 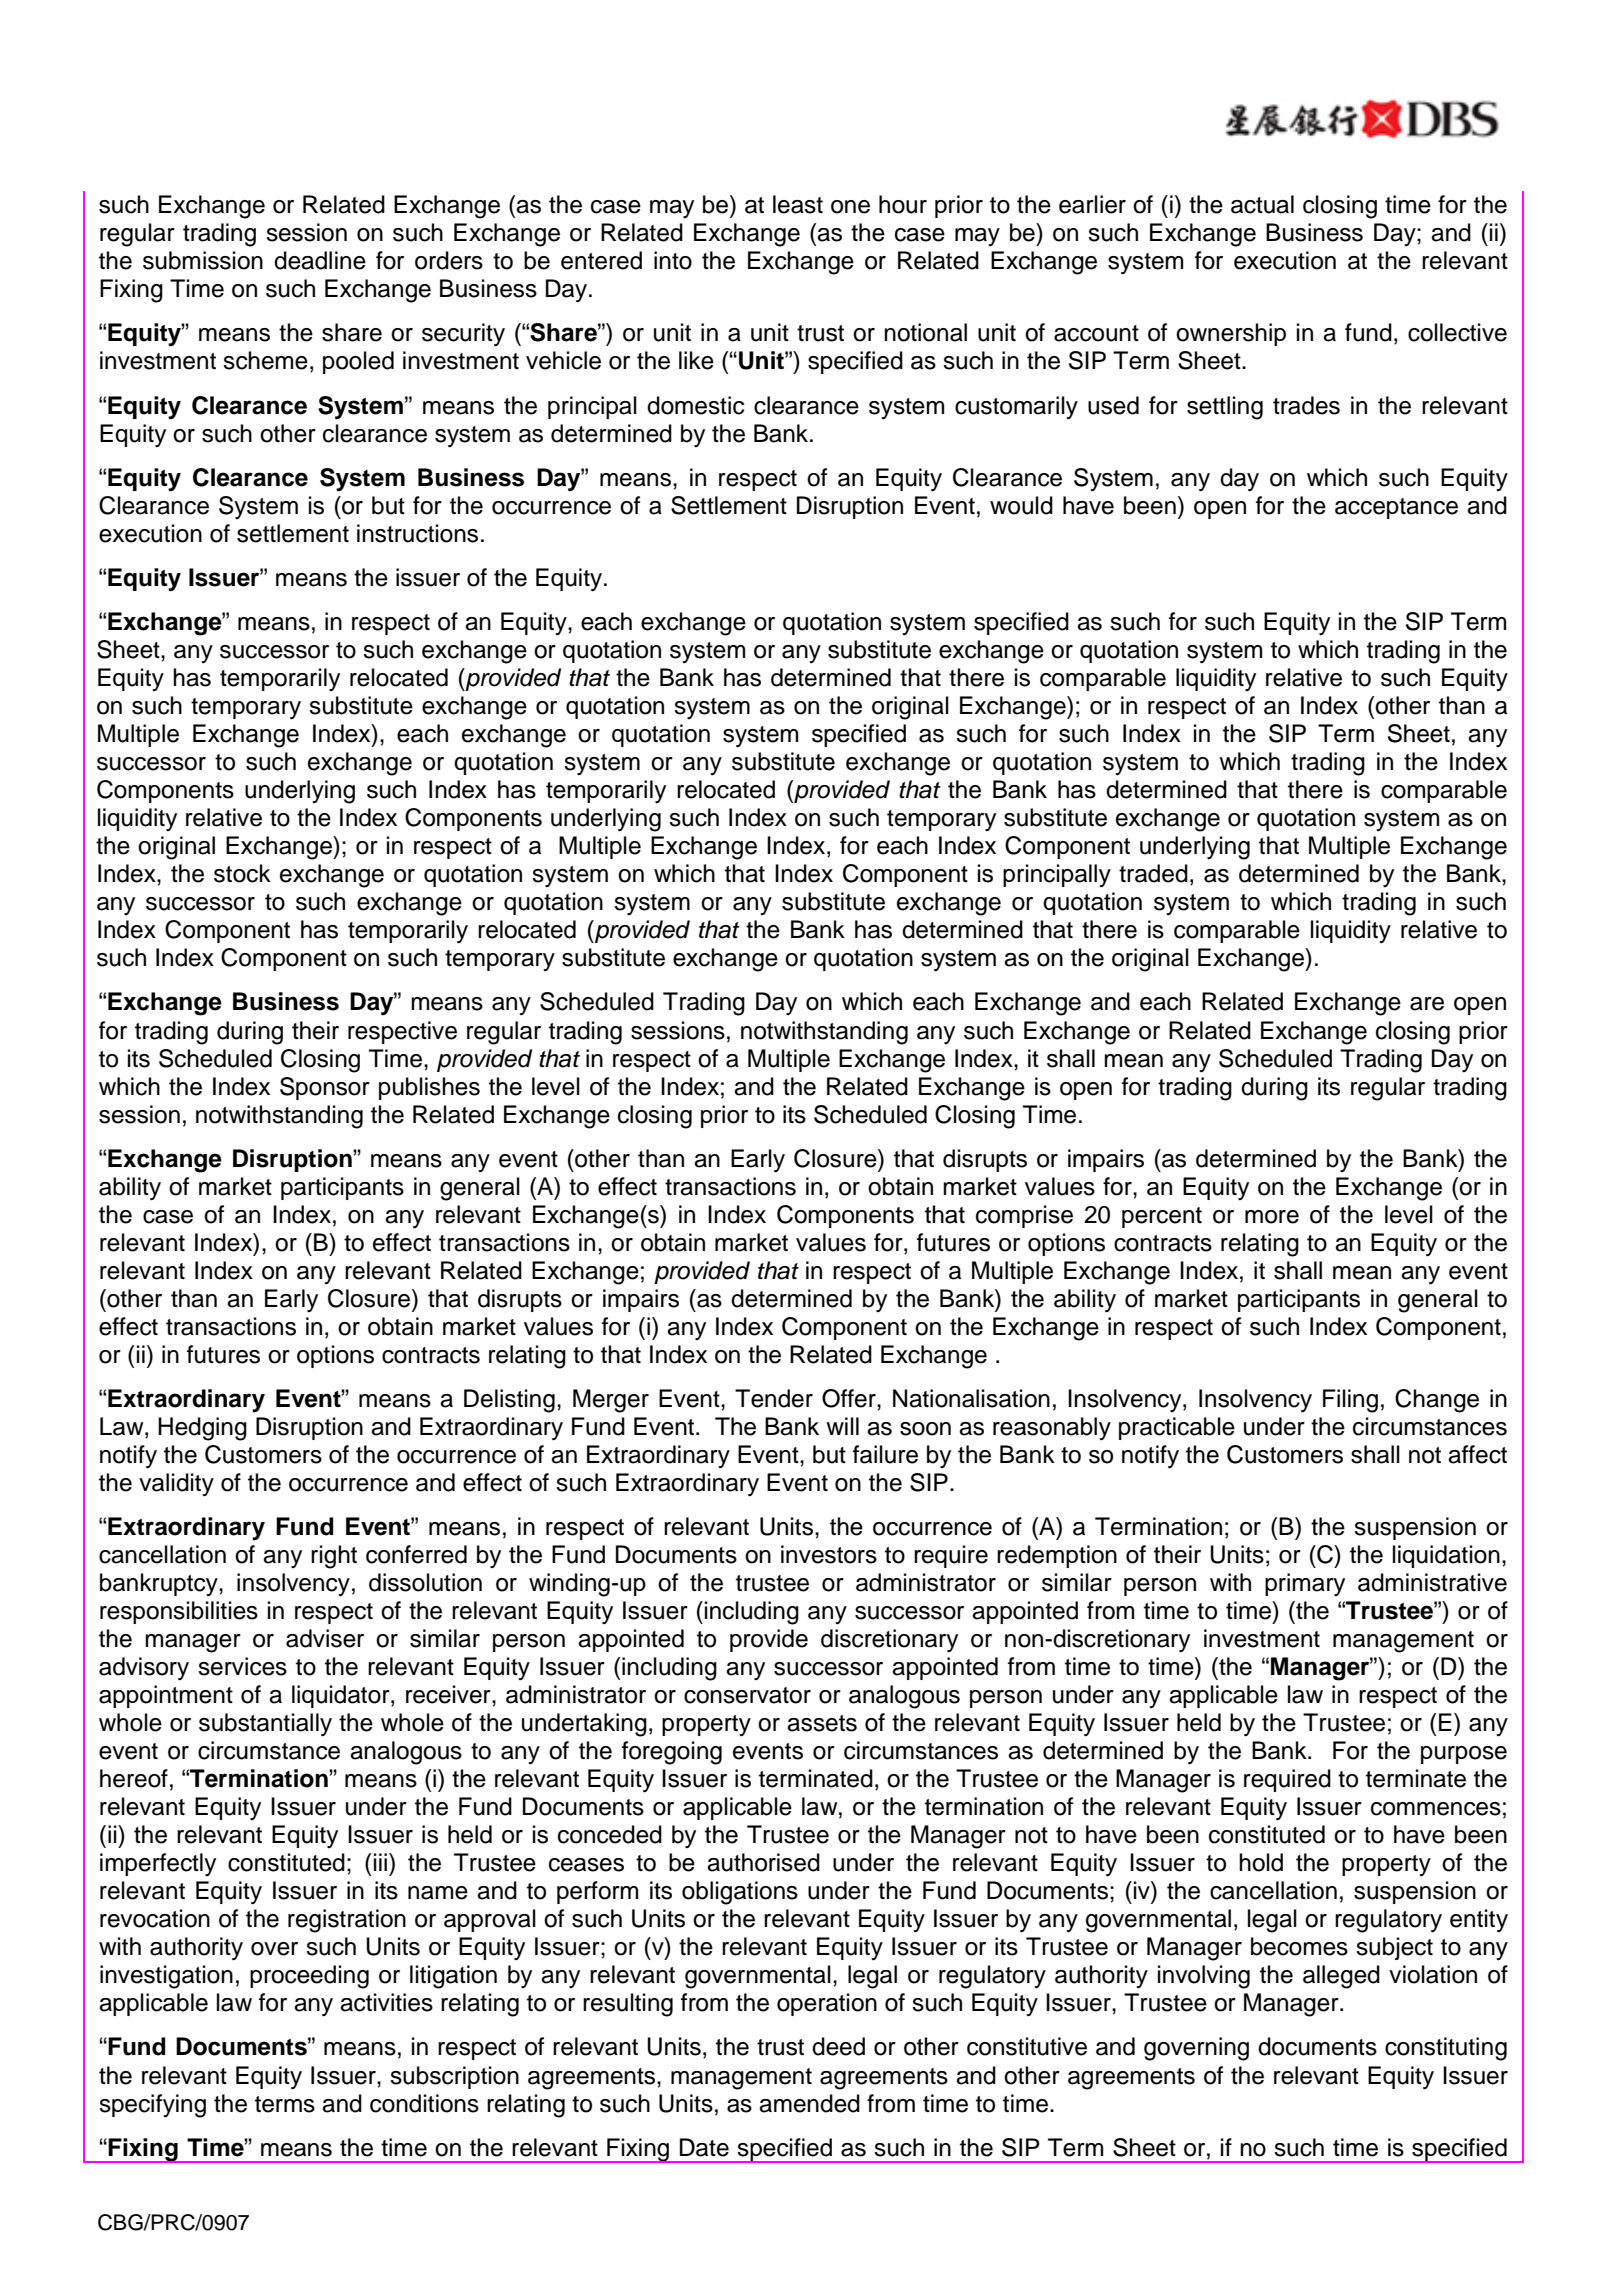 What do you see at coordinates (424, 2103) in the screenshot?
I see `conditions` at bounding box center [424, 2103].
